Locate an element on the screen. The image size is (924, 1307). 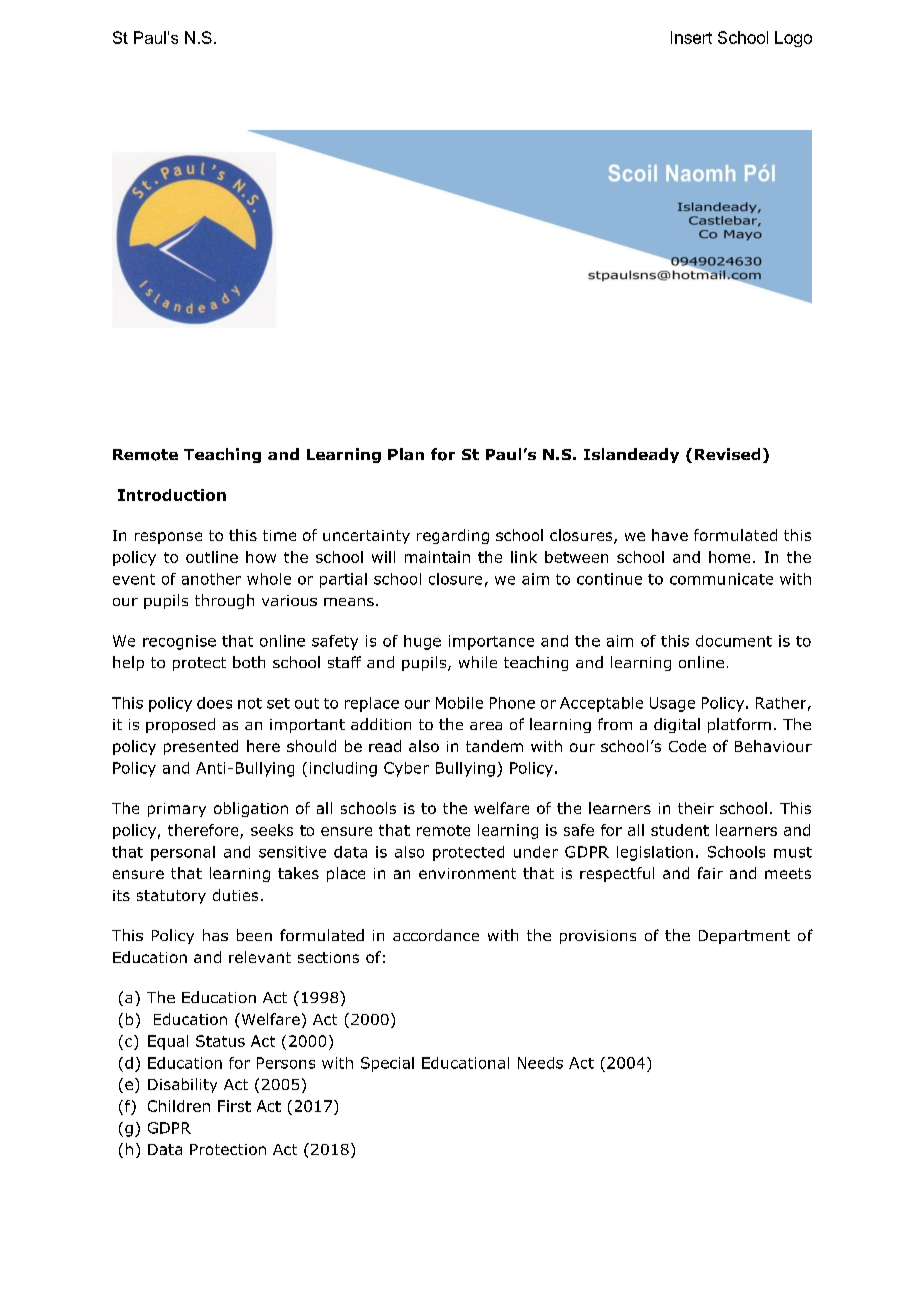
Insert is located at coordinates (691, 37).
